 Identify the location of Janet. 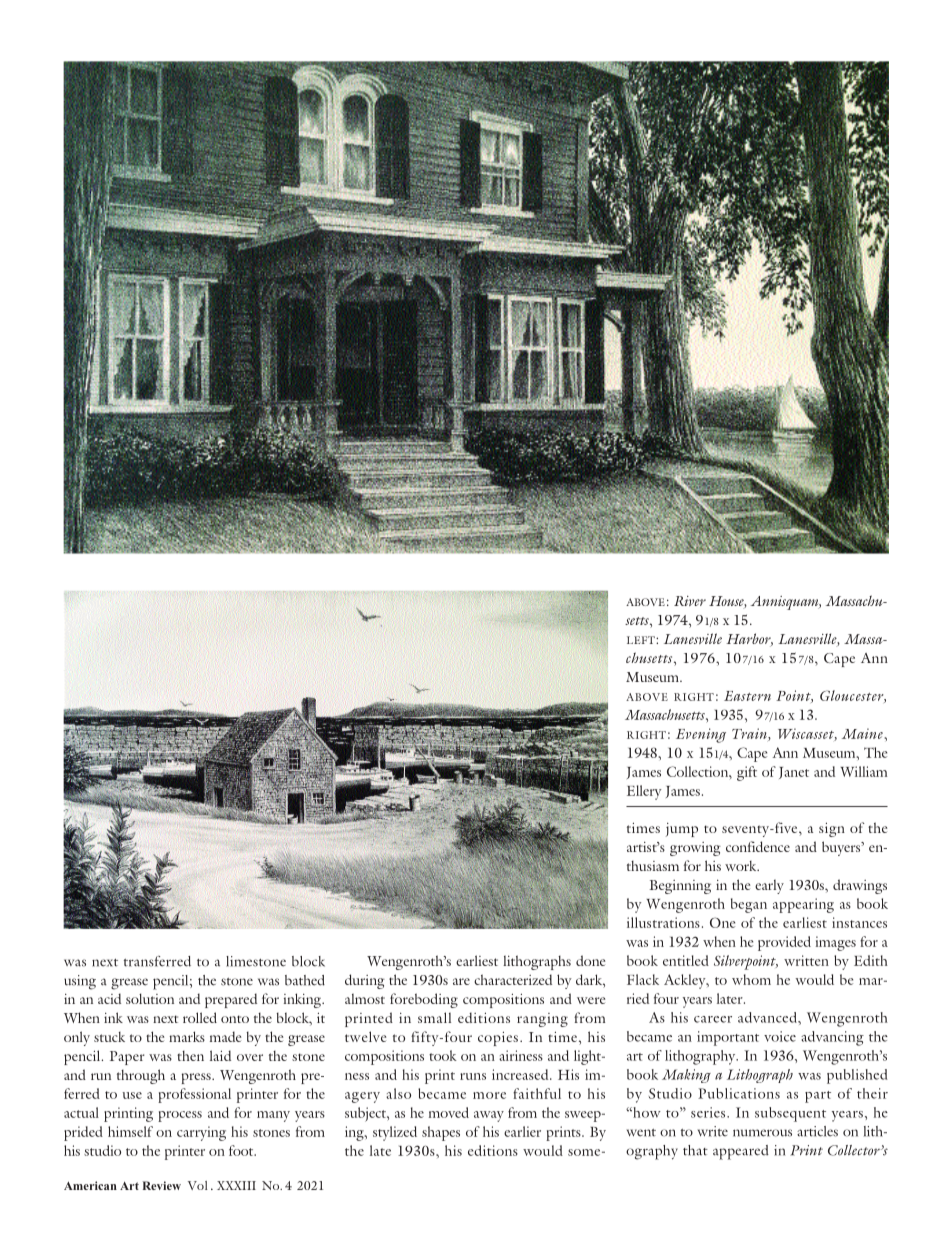
(794, 773).
